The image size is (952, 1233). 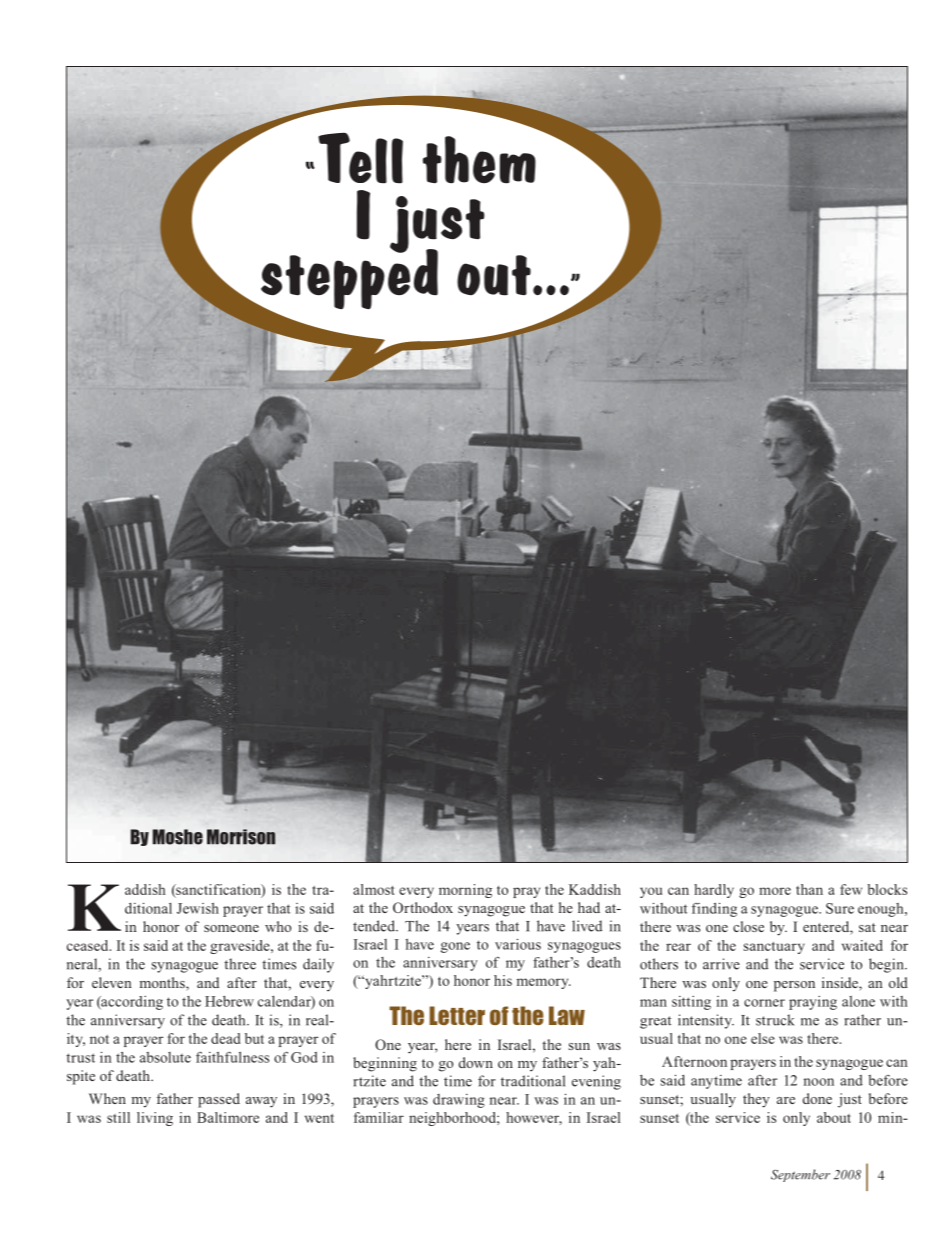 What do you see at coordinates (800, 1175) in the screenshot?
I see `September` at bounding box center [800, 1175].
